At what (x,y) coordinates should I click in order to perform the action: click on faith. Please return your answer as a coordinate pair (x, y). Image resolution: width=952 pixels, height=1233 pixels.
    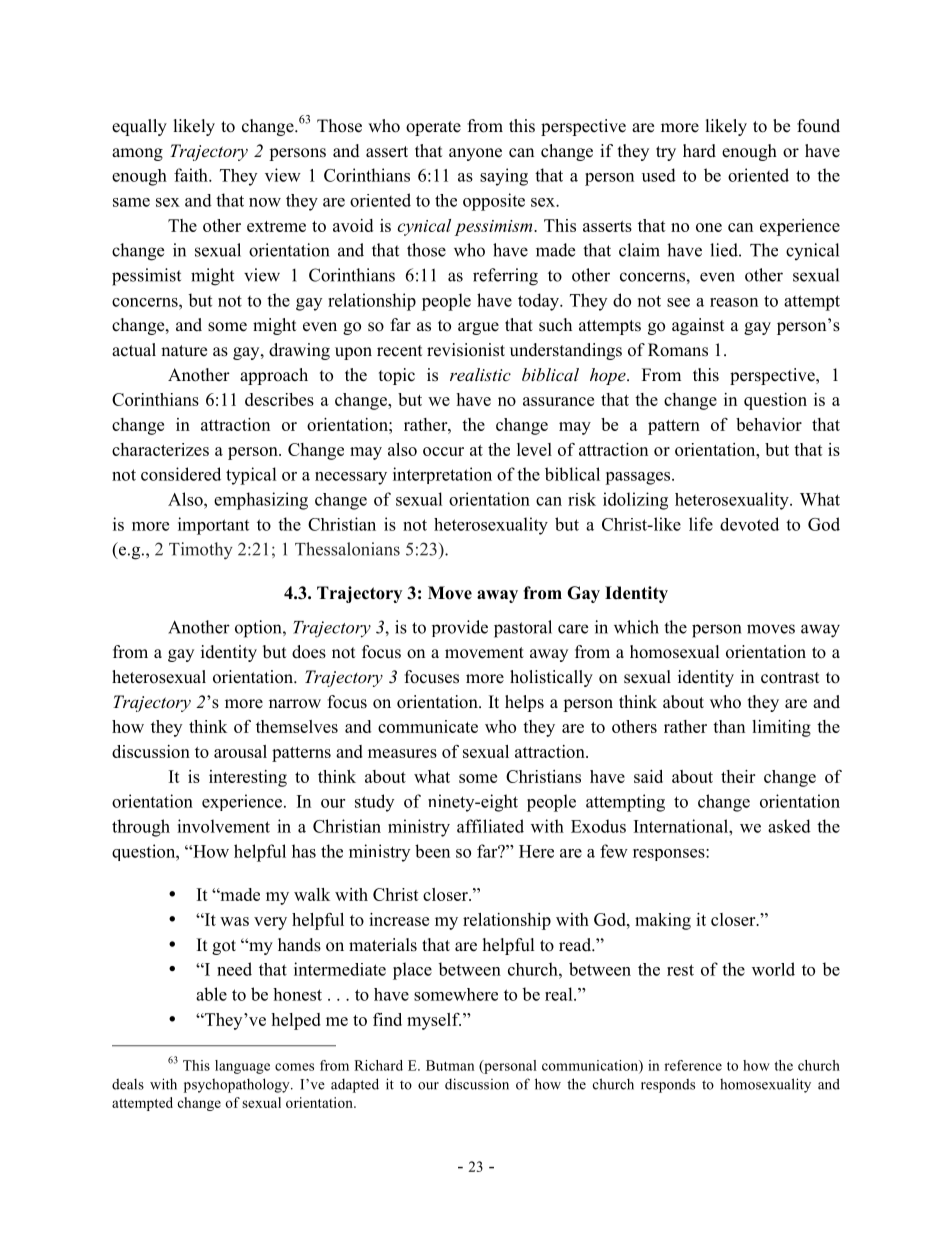
    Looking at the image, I should click on (192, 175).
